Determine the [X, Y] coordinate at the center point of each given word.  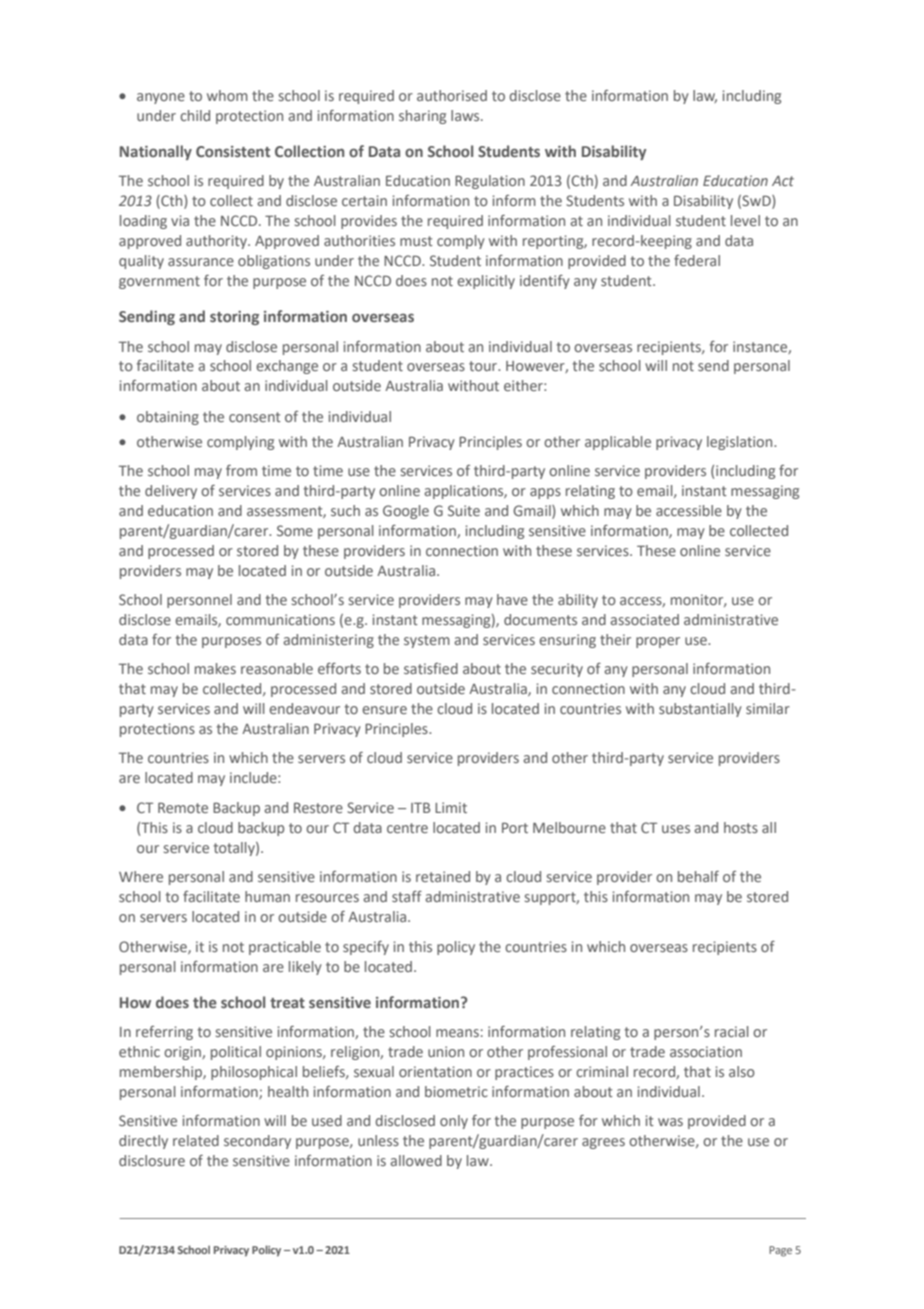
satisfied [431, 668]
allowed [416, 1160]
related [196, 1140]
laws [466, 115]
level [745, 220]
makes [215, 668]
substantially [700, 710]
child [195, 115]
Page [780, 1251]
